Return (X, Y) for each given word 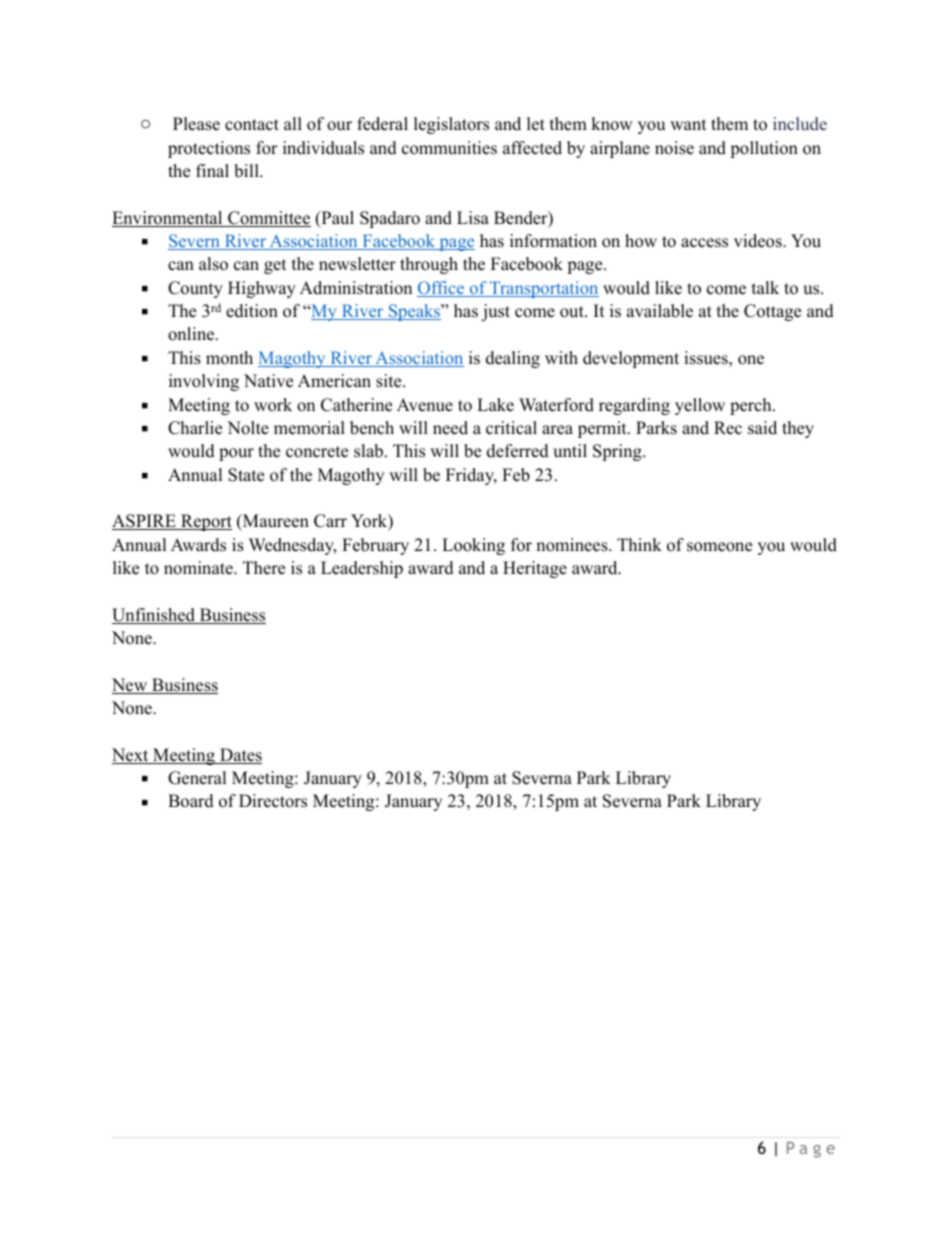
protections (209, 149)
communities (449, 148)
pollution (764, 149)
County (195, 289)
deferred (518, 451)
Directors (273, 801)
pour (236, 454)
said (762, 428)
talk (765, 287)
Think (639, 544)
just (495, 312)
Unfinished (154, 616)
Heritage (535, 569)
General (197, 778)
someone (719, 547)
